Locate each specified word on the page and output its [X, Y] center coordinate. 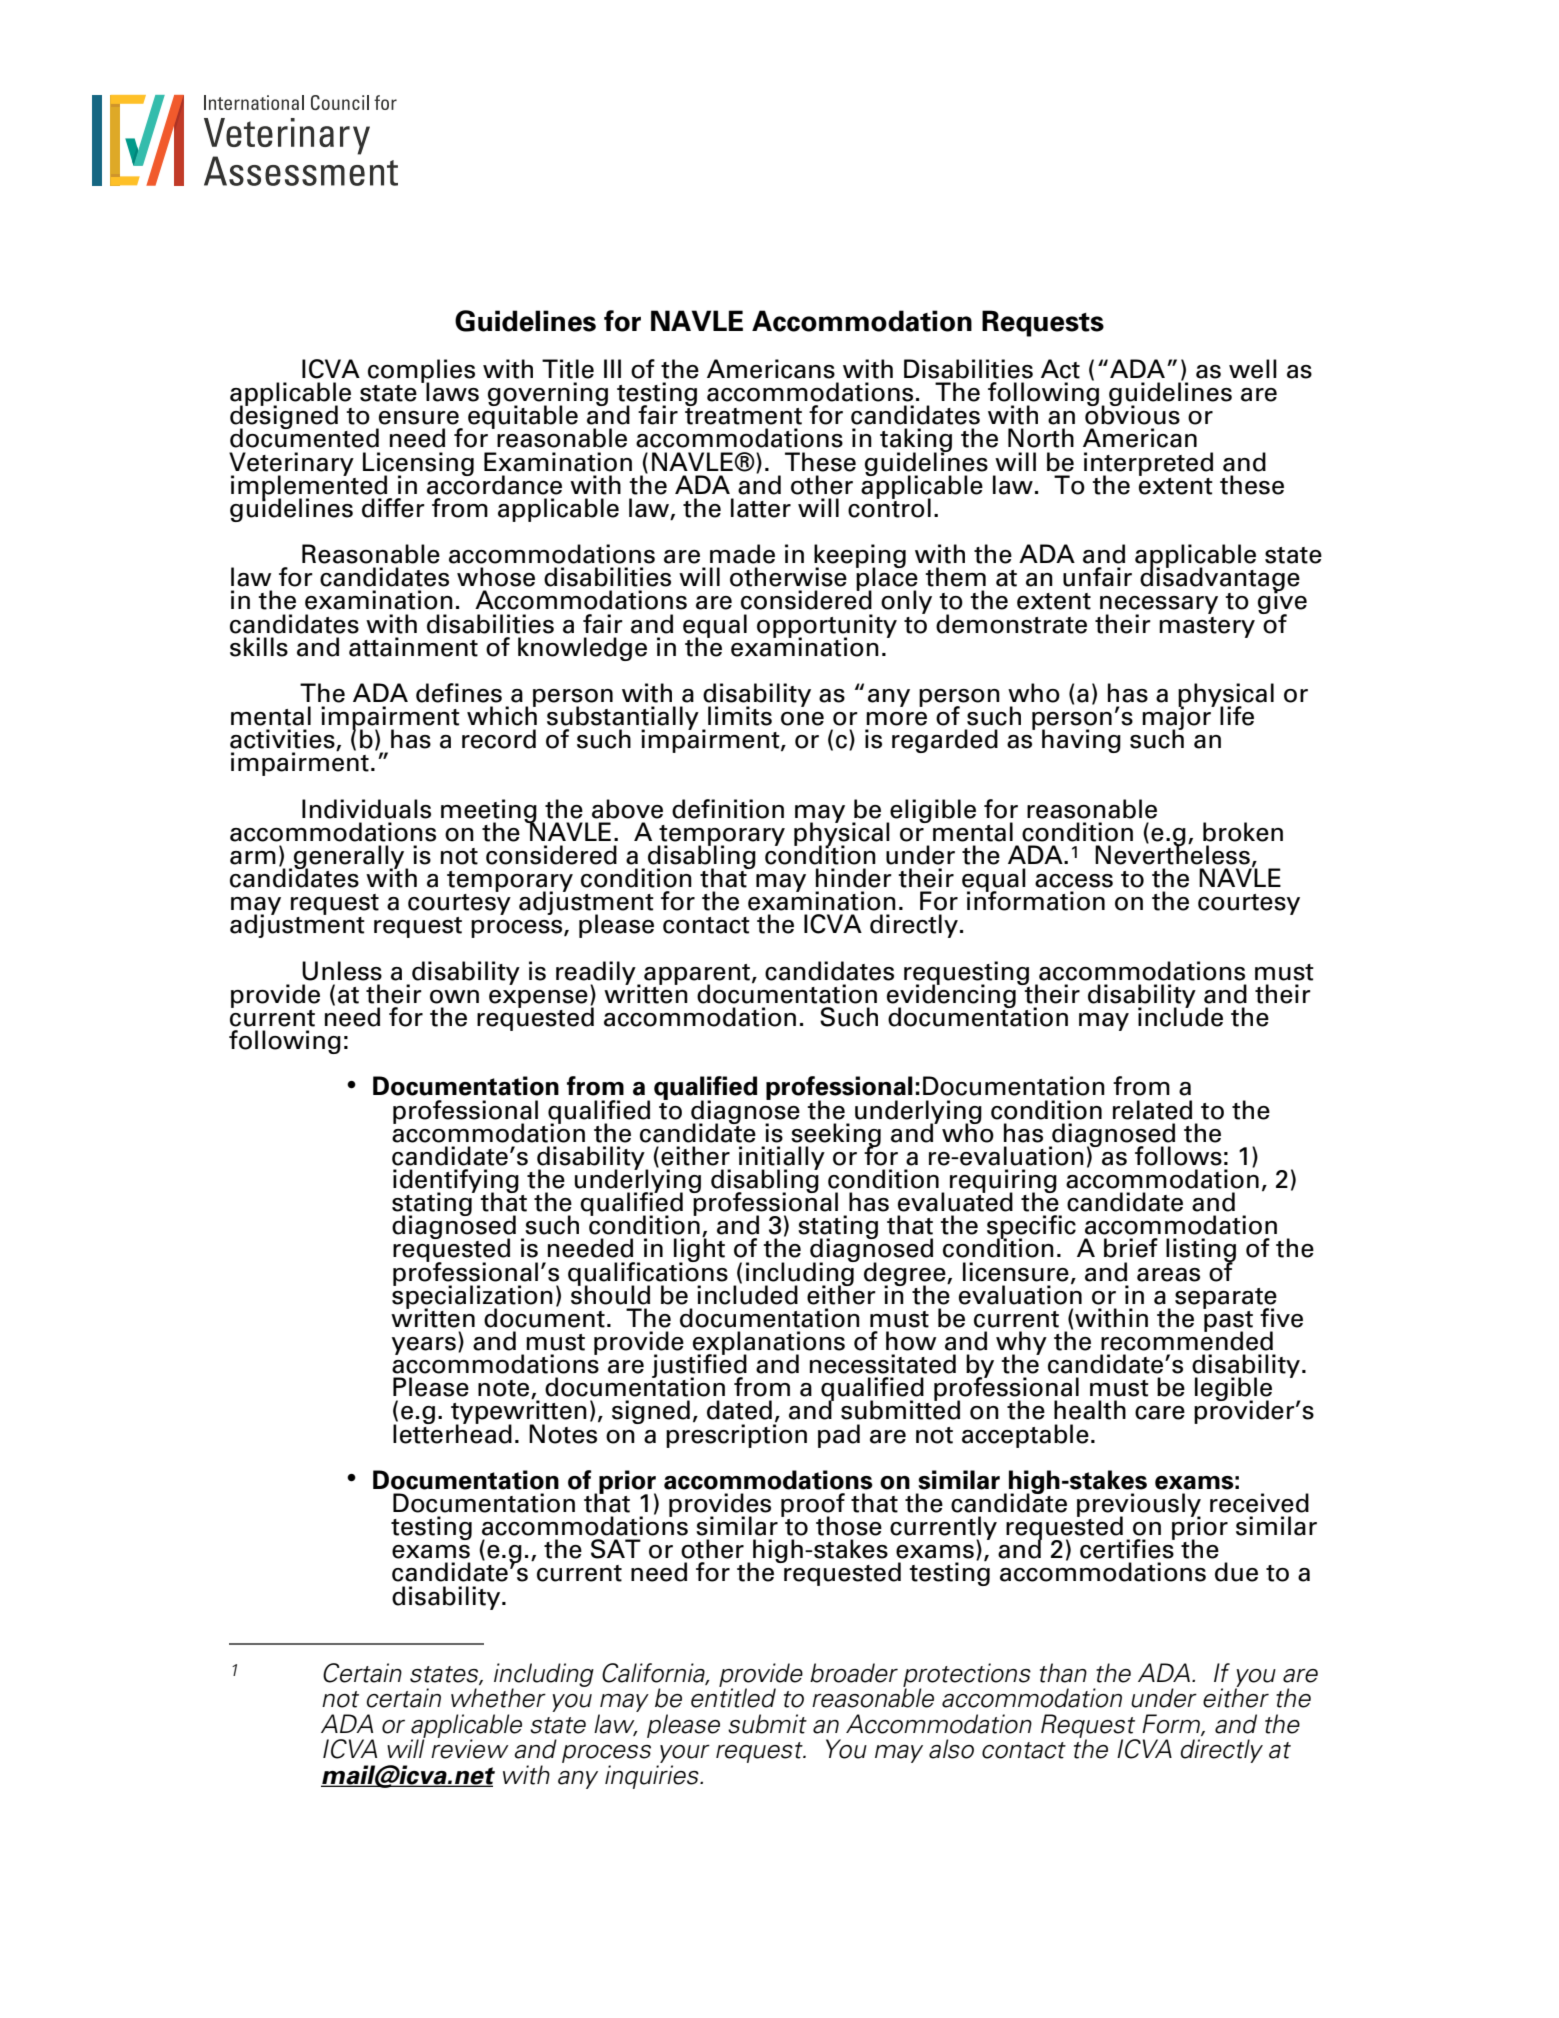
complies [421, 372]
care [1160, 1413]
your [684, 1755]
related [1152, 1110]
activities [283, 740]
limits [740, 716]
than [1063, 1673]
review [470, 1748]
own [454, 997]
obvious [1132, 414]
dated [739, 1410]
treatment [743, 415]
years [424, 1346]
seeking [836, 1136]
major [1177, 718]
